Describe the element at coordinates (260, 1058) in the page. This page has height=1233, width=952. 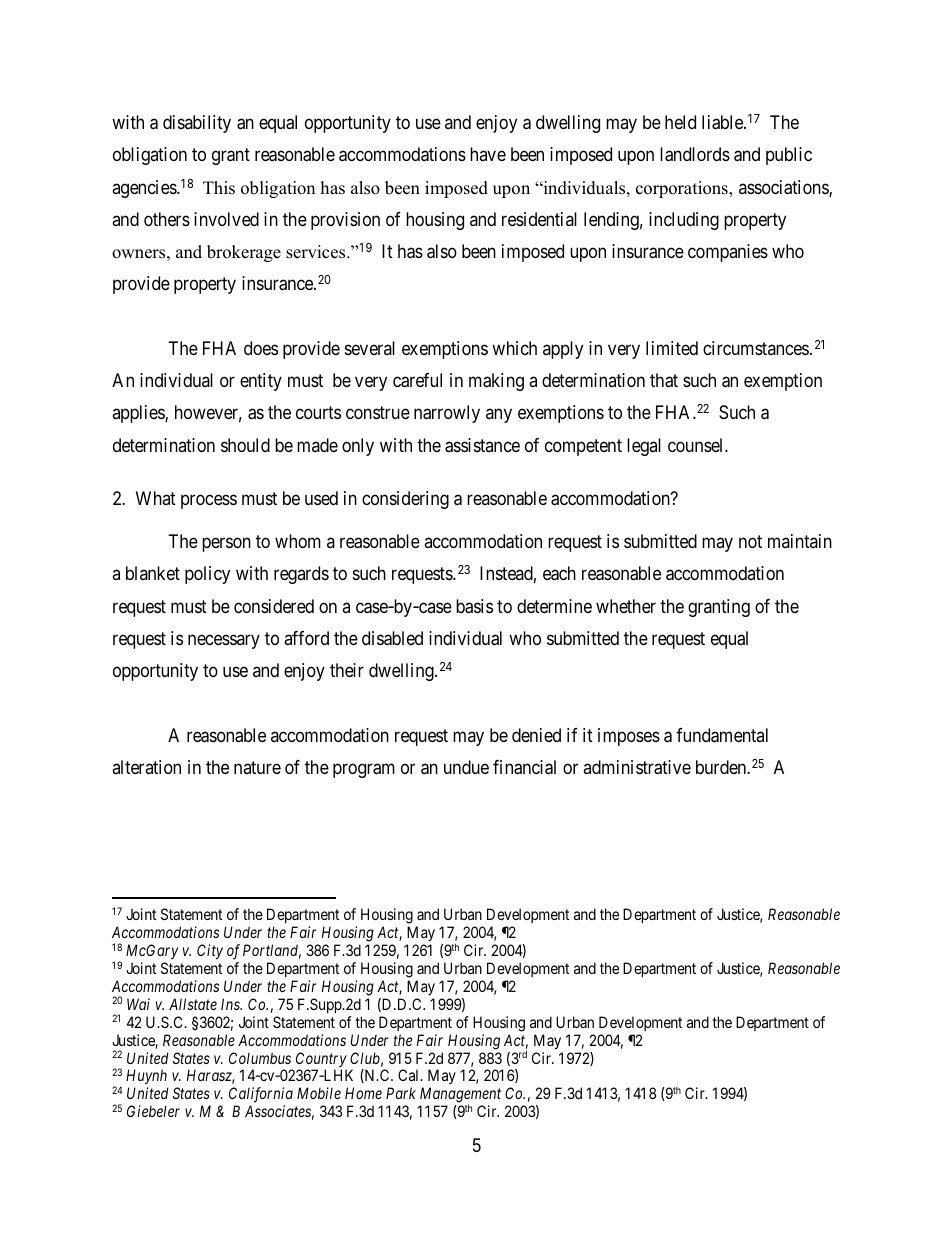
I see `Columbus` at that location.
